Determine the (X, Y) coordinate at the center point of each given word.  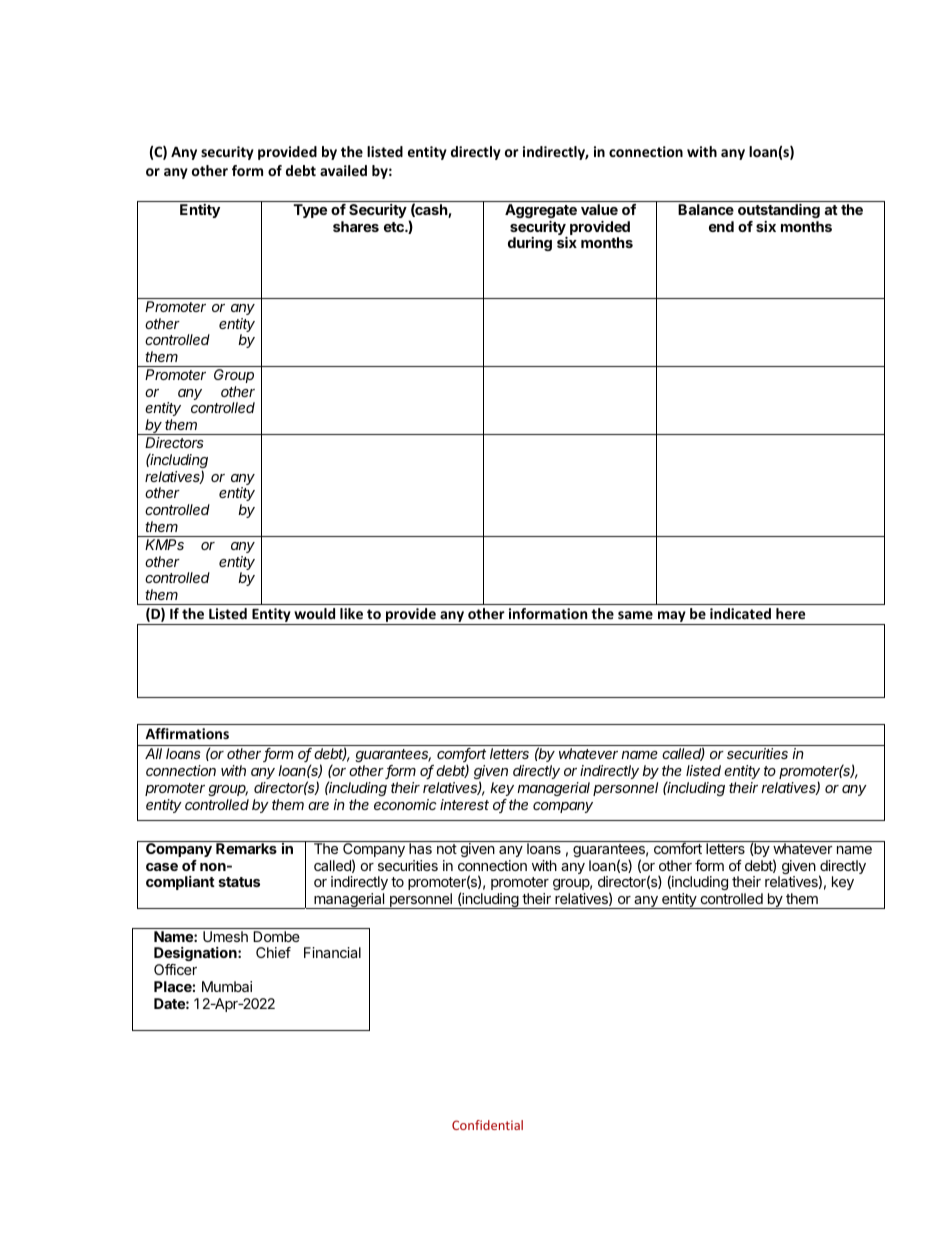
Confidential (487, 1125)
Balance (706, 209)
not (447, 849)
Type (310, 211)
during (530, 244)
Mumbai (227, 986)
